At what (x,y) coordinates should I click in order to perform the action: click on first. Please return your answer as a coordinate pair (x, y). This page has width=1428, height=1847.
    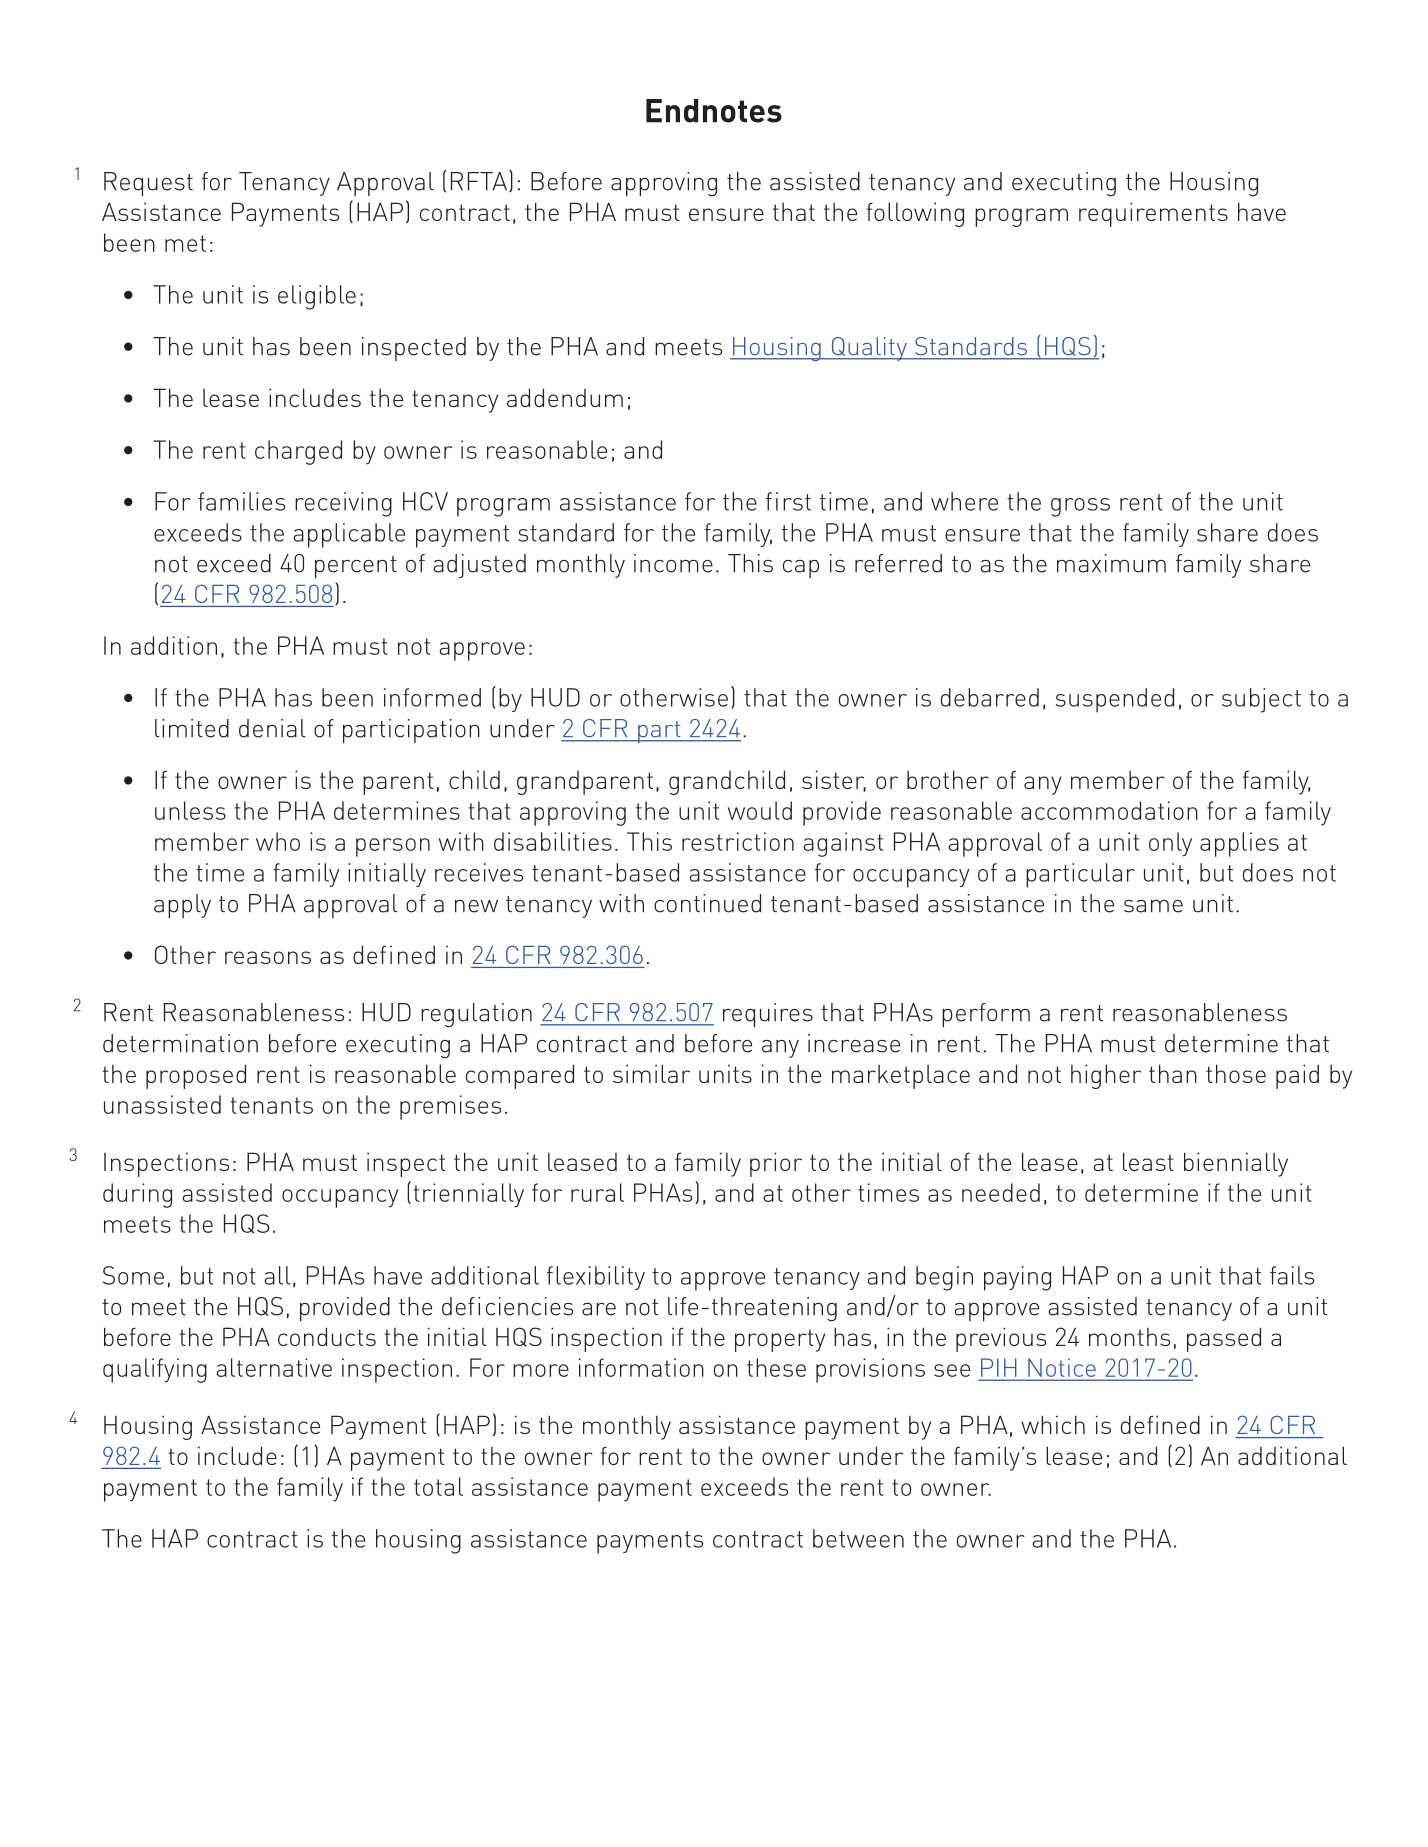
    Looking at the image, I should click on (788, 501).
